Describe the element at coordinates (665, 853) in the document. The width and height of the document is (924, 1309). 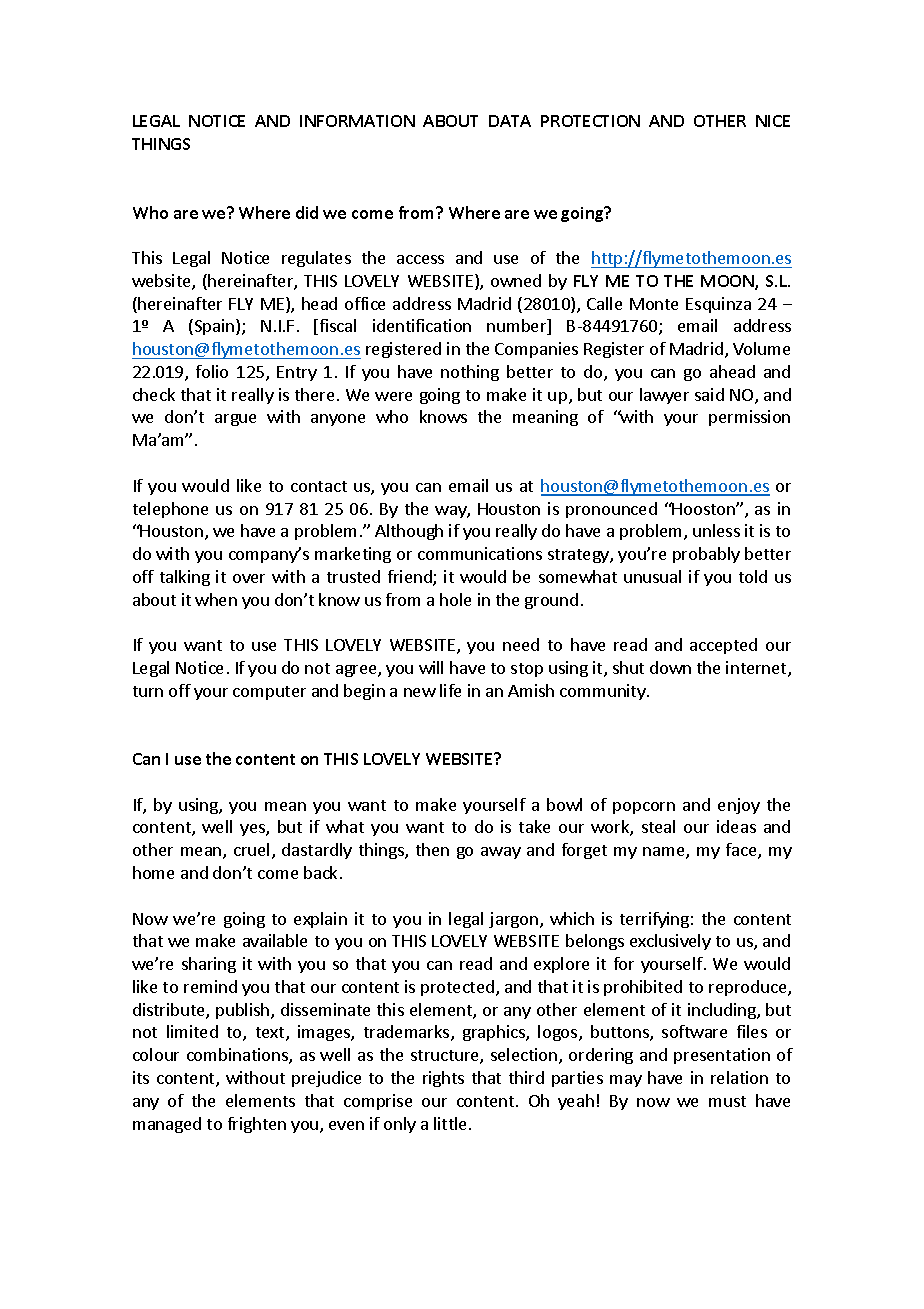
I see `name` at that location.
